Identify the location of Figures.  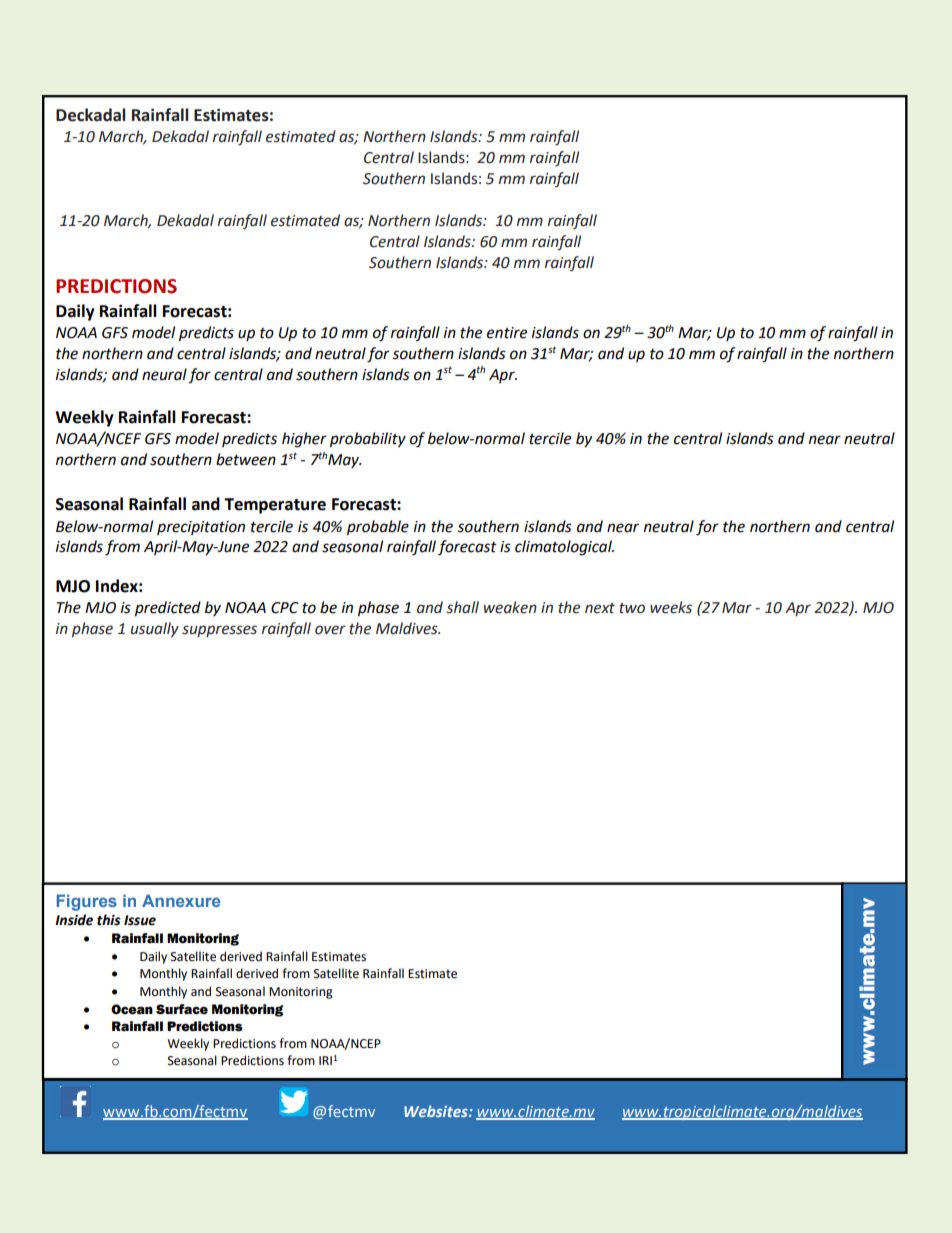
(87, 902).
